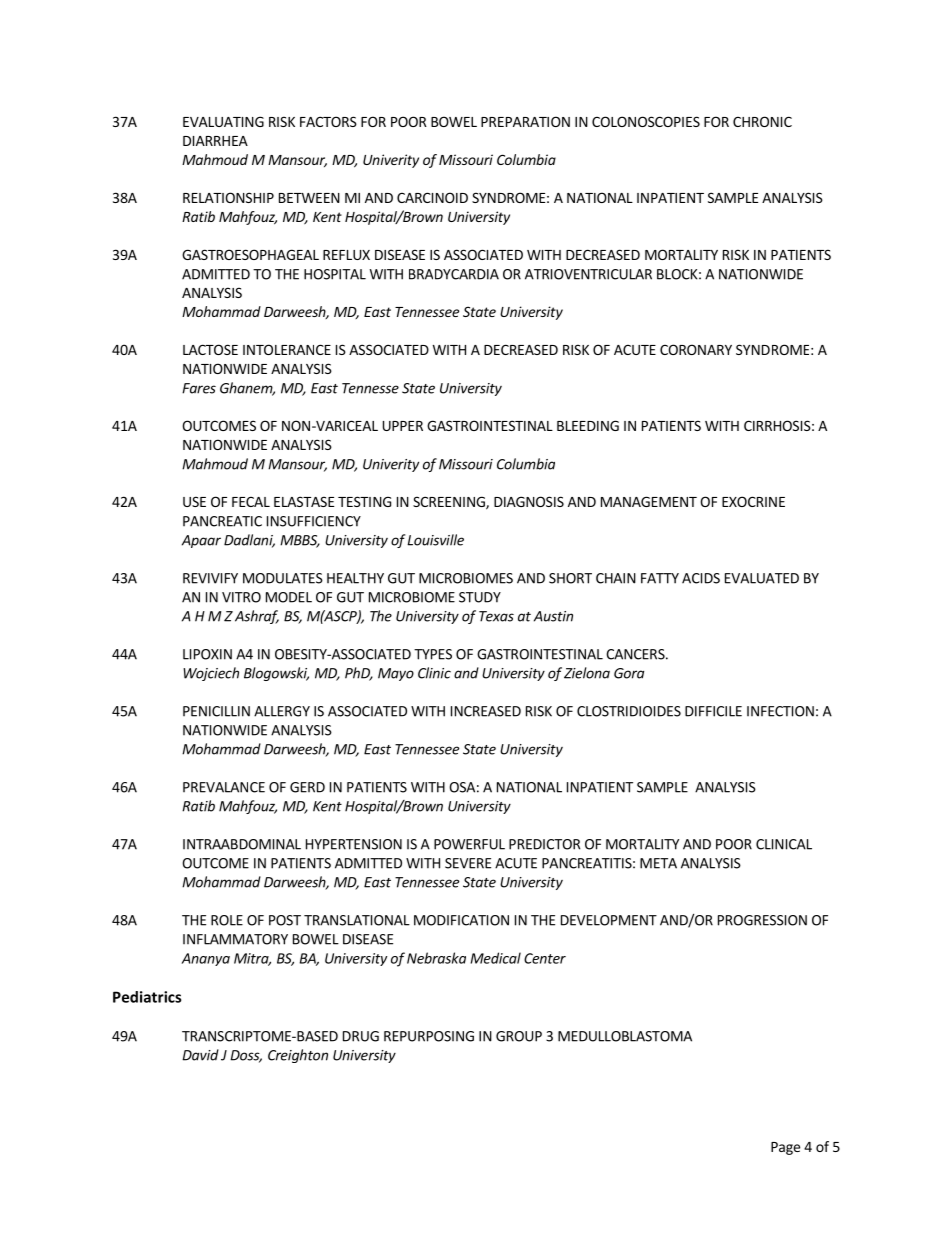 The image size is (952, 1233). What do you see at coordinates (658, 863) in the screenshot?
I see `META` at bounding box center [658, 863].
